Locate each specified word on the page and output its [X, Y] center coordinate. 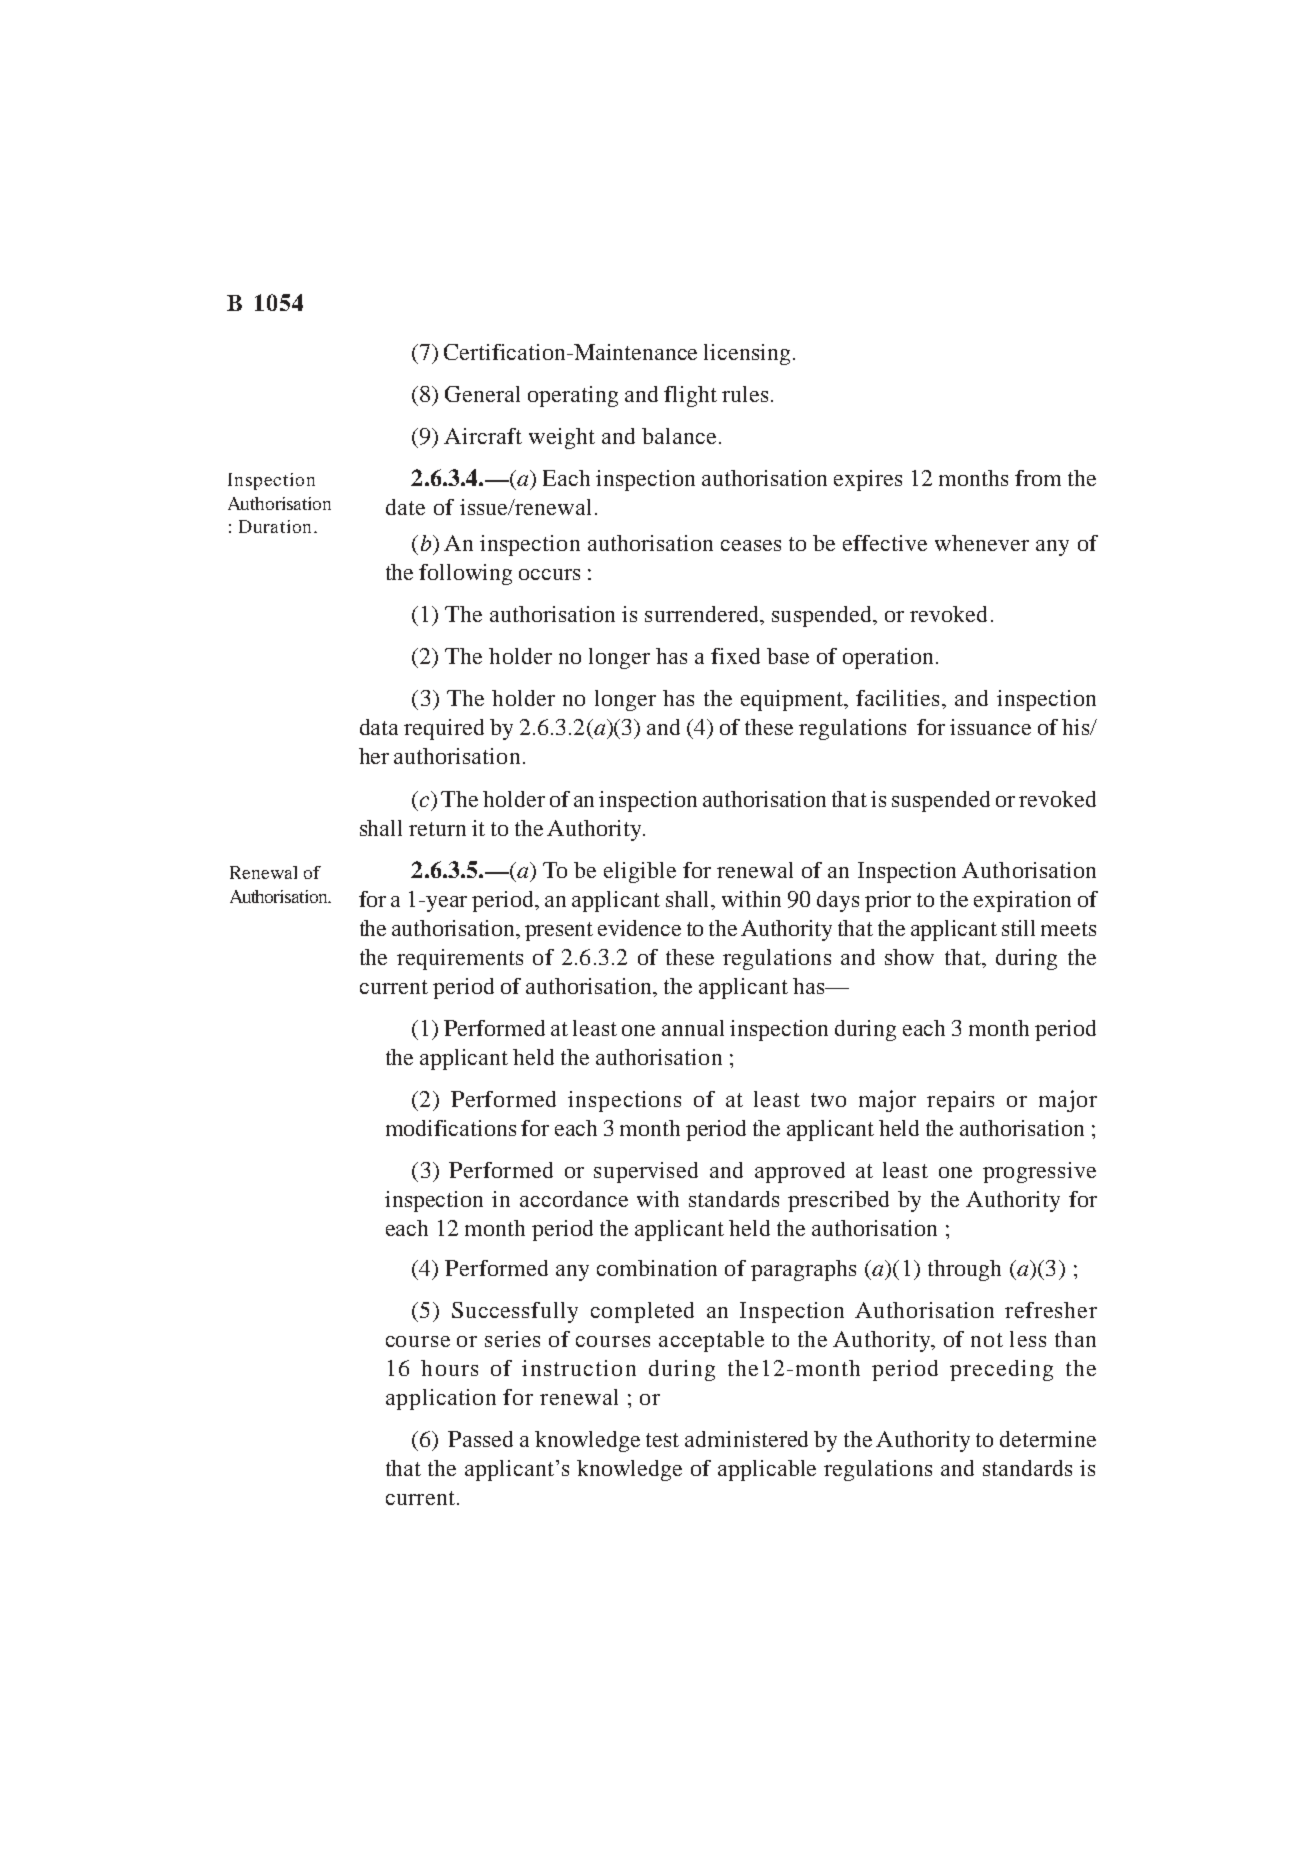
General [482, 394]
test [662, 1440]
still [1018, 928]
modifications [451, 1128]
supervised [646, 1172]
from [1038, 478]
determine [1048, 1439]
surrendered [703, 614]
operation [888, 658]
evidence [639, 928]
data [379, 727]
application [441, 1399]
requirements [460, 959]
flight [690, 396]
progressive [1039, 1172]
